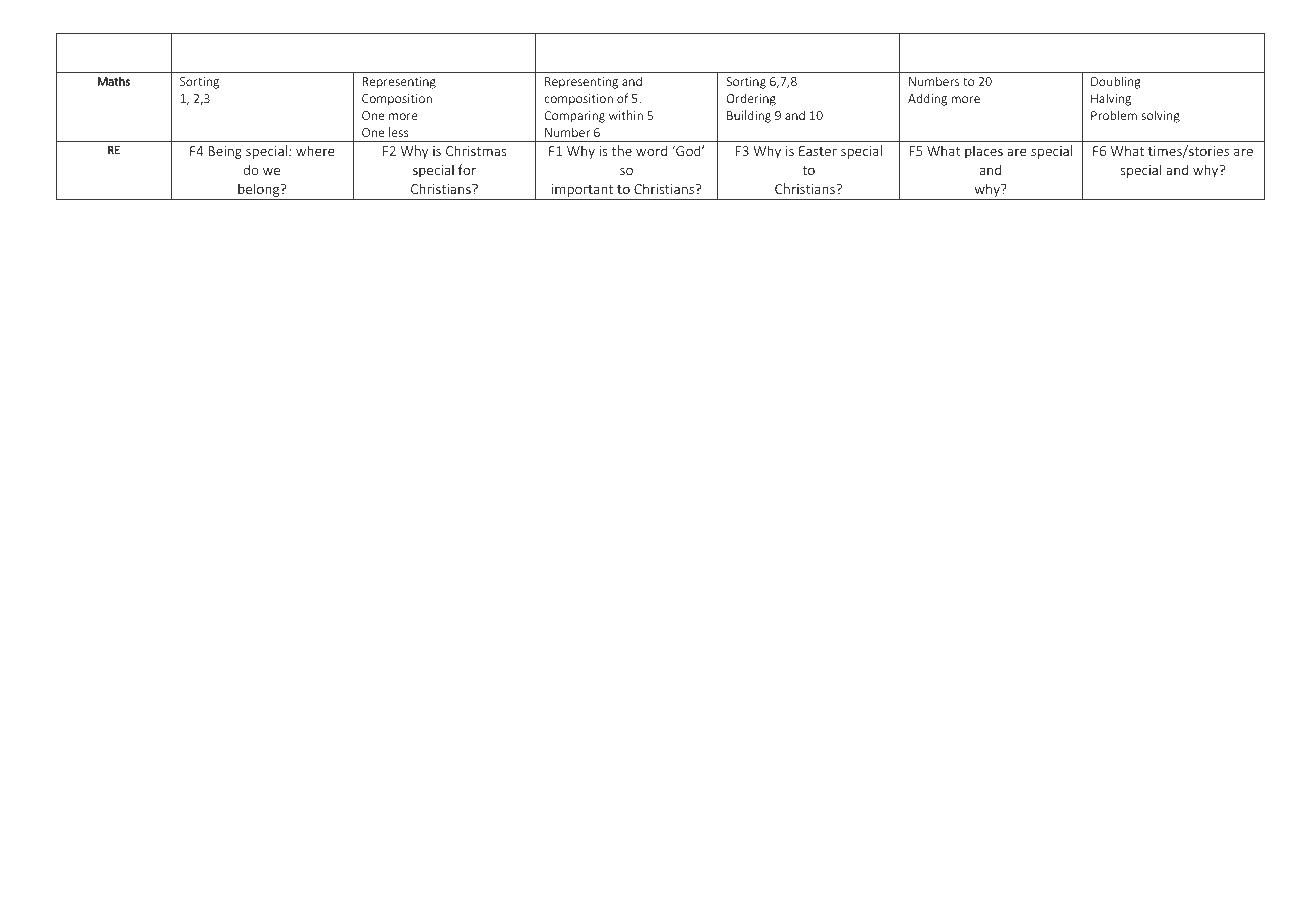 This screenshot has width=1308, height=924. I want to click on Ordering, so click(751, 99).
